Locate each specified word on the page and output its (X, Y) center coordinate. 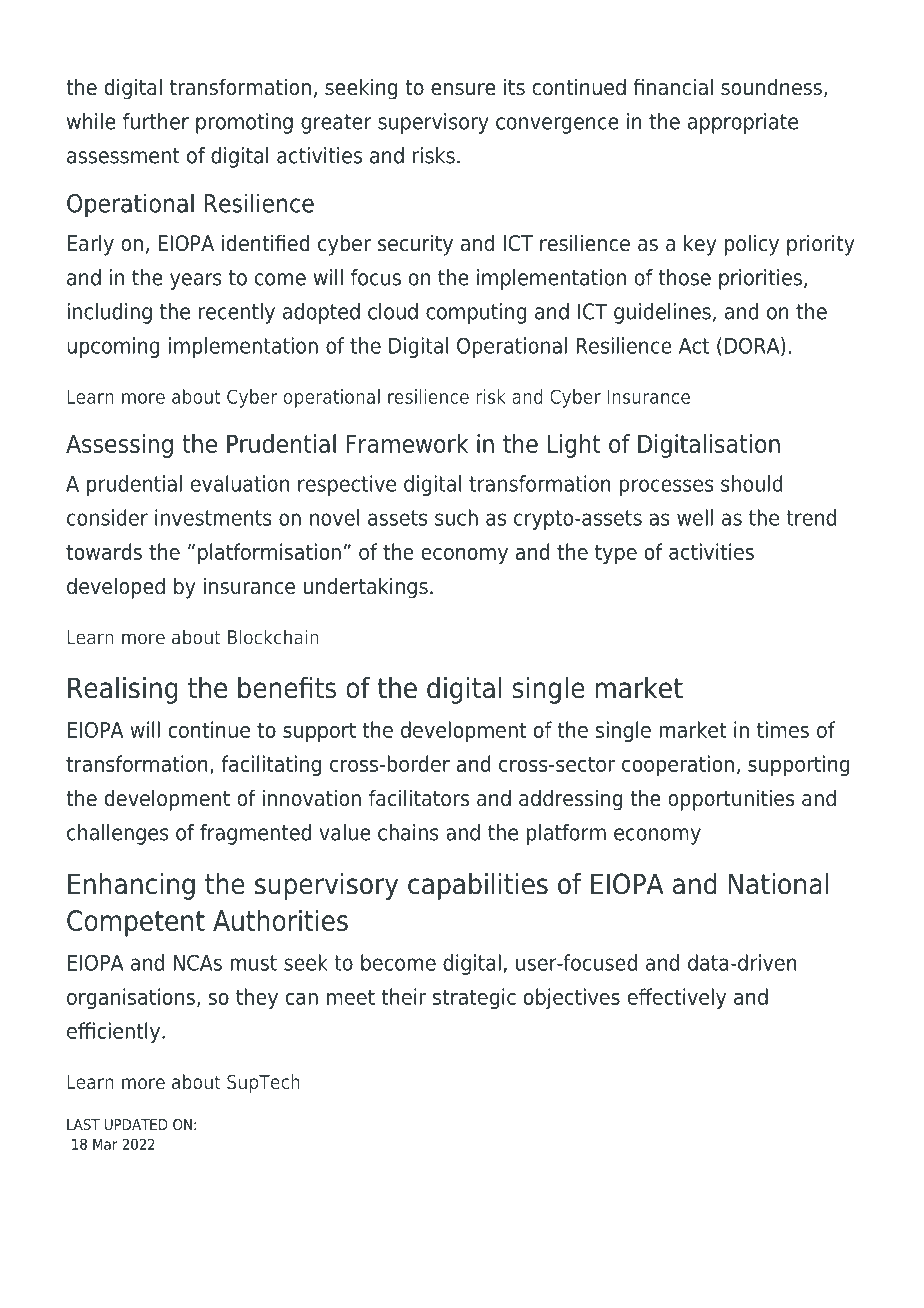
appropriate (743, 123)
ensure (463, 89)
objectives (572, 998)
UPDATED (136, 1124)
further (156, 121)
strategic (474, 998)
